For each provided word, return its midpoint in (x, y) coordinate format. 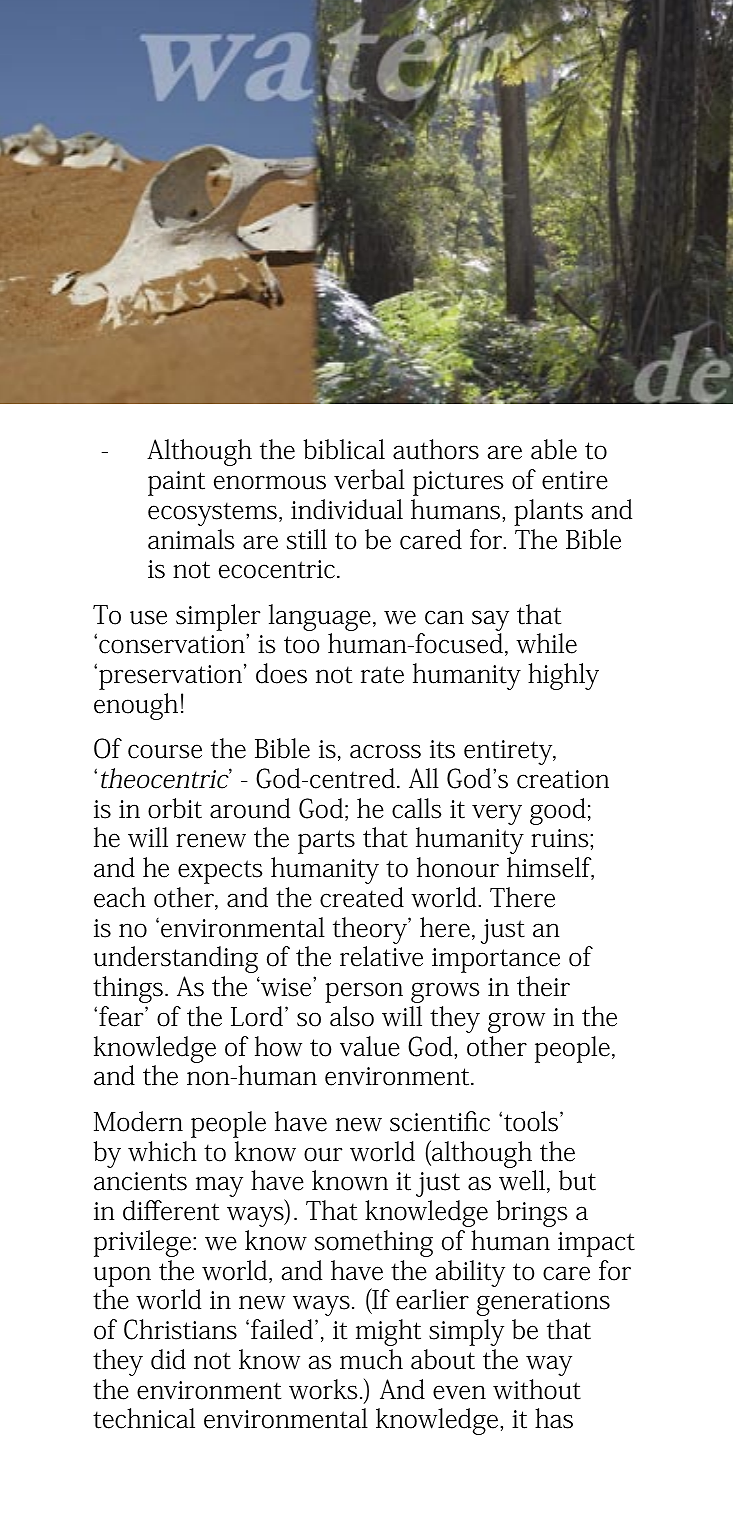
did (168, 1359)
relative (381, 956)
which (162, 1151)
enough (136, 706)
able (554, 449)
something (374, 1243)
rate (382, 675)
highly (563, 676)
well (522, 1180)
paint (176, 483)
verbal (369, 479)
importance (496, 960)
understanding (176, 959)
